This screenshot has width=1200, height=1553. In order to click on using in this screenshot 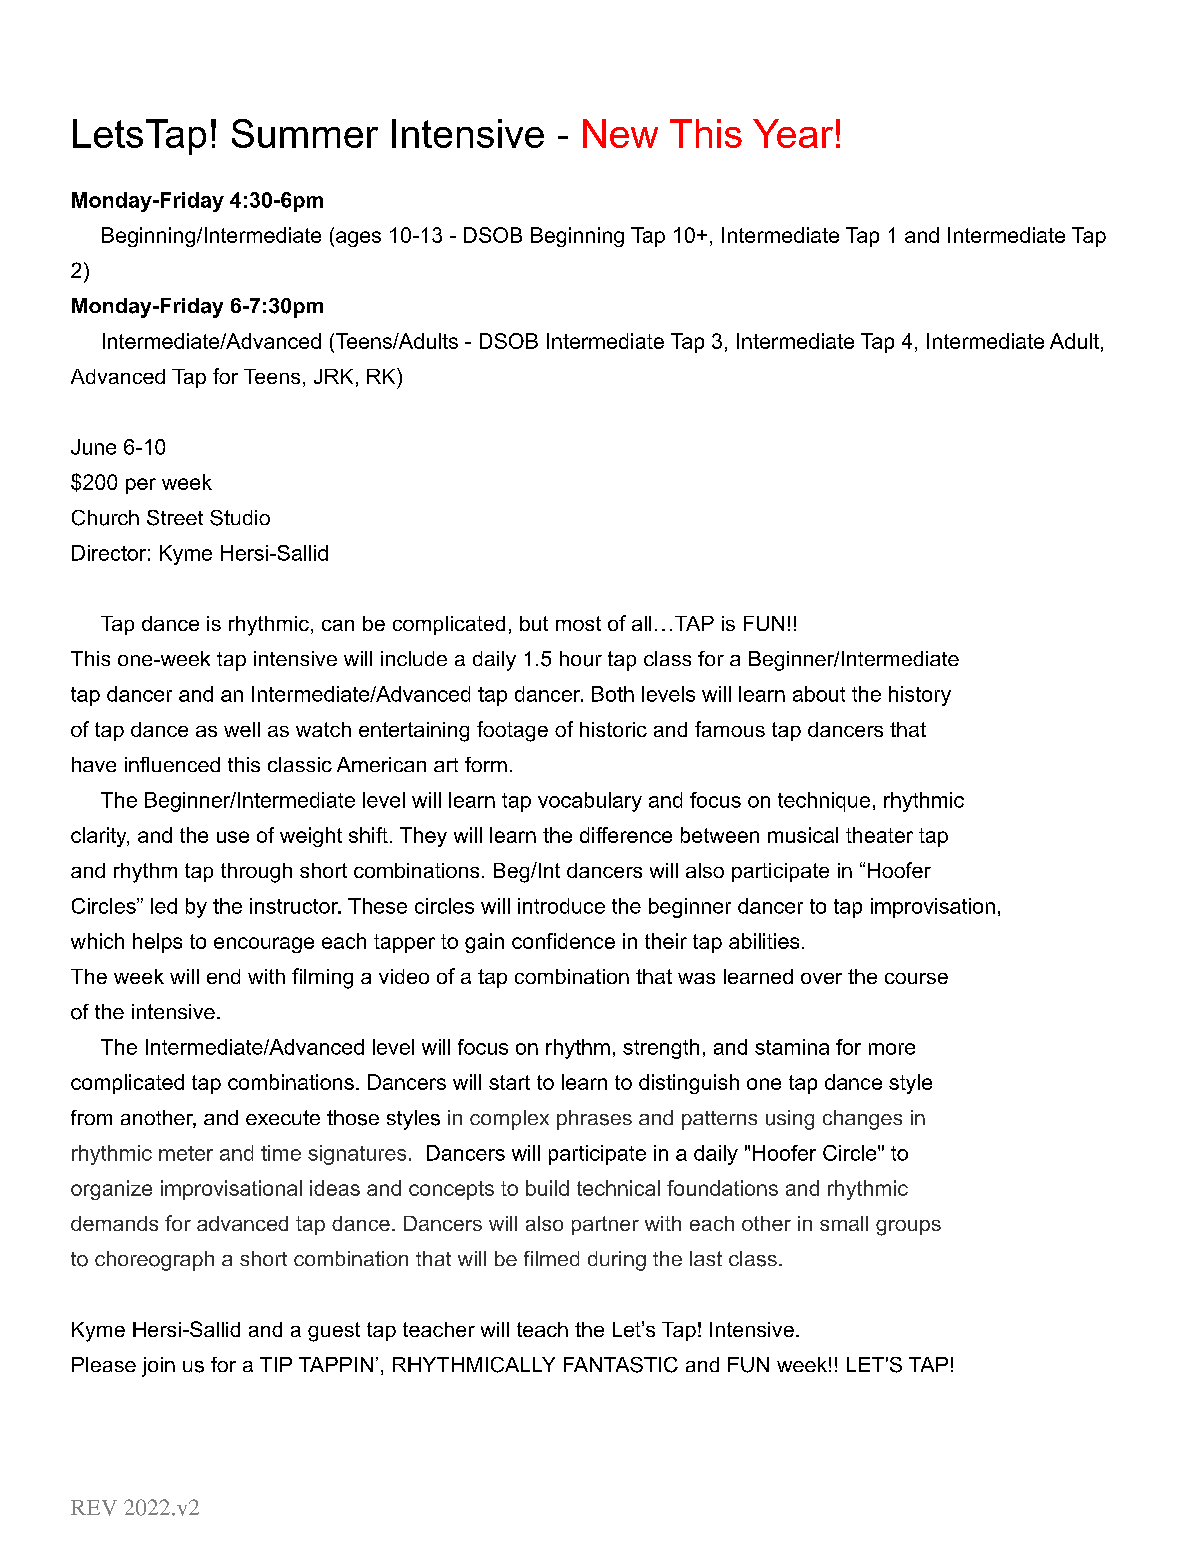, I will do `click(790, 1120)`.
